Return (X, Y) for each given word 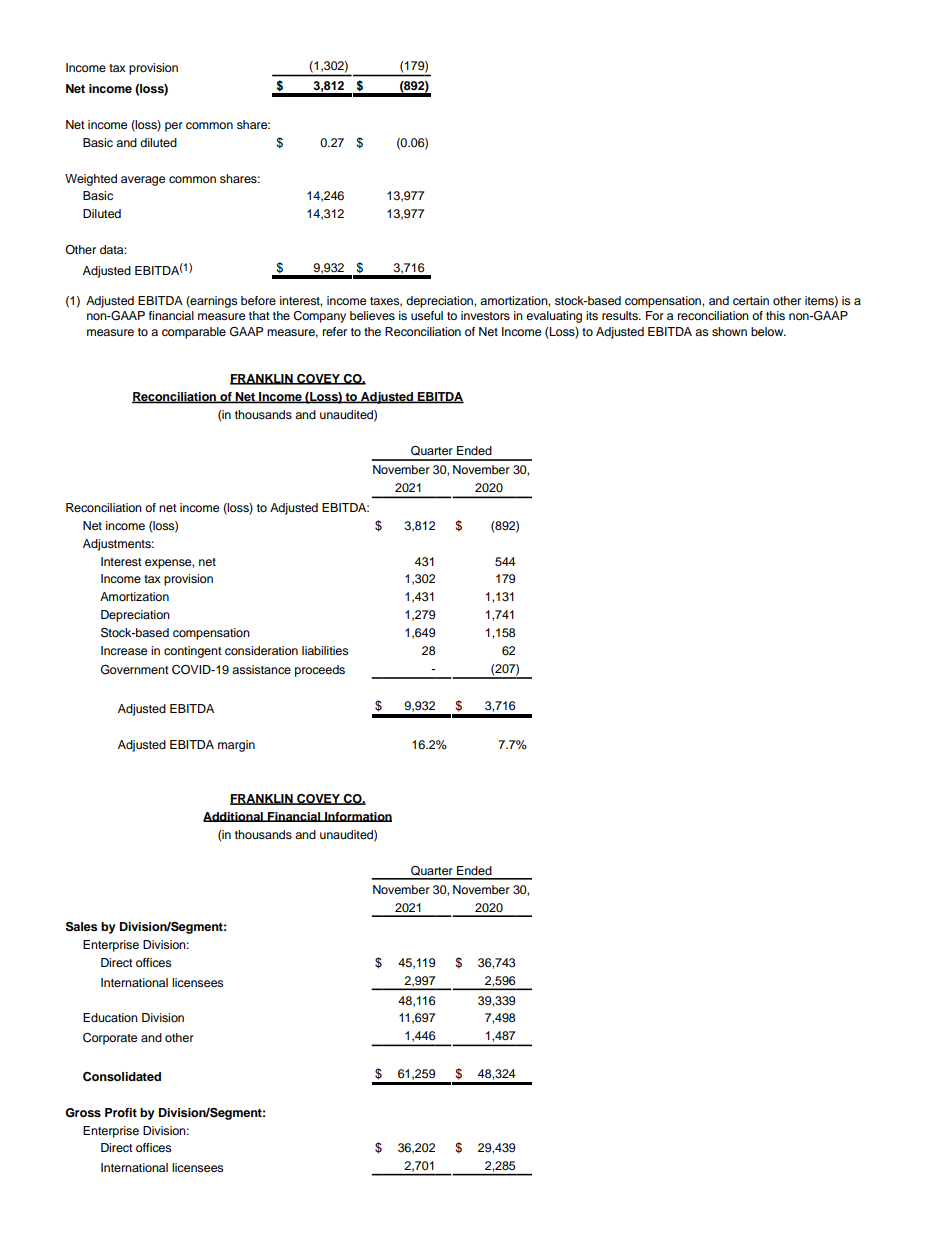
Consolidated (122, 1077)
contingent (193, 652)
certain (751, 300)
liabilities (325, 650)
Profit (121, 1112)
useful (427, 315)
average (143, 181)
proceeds (320, 671)
